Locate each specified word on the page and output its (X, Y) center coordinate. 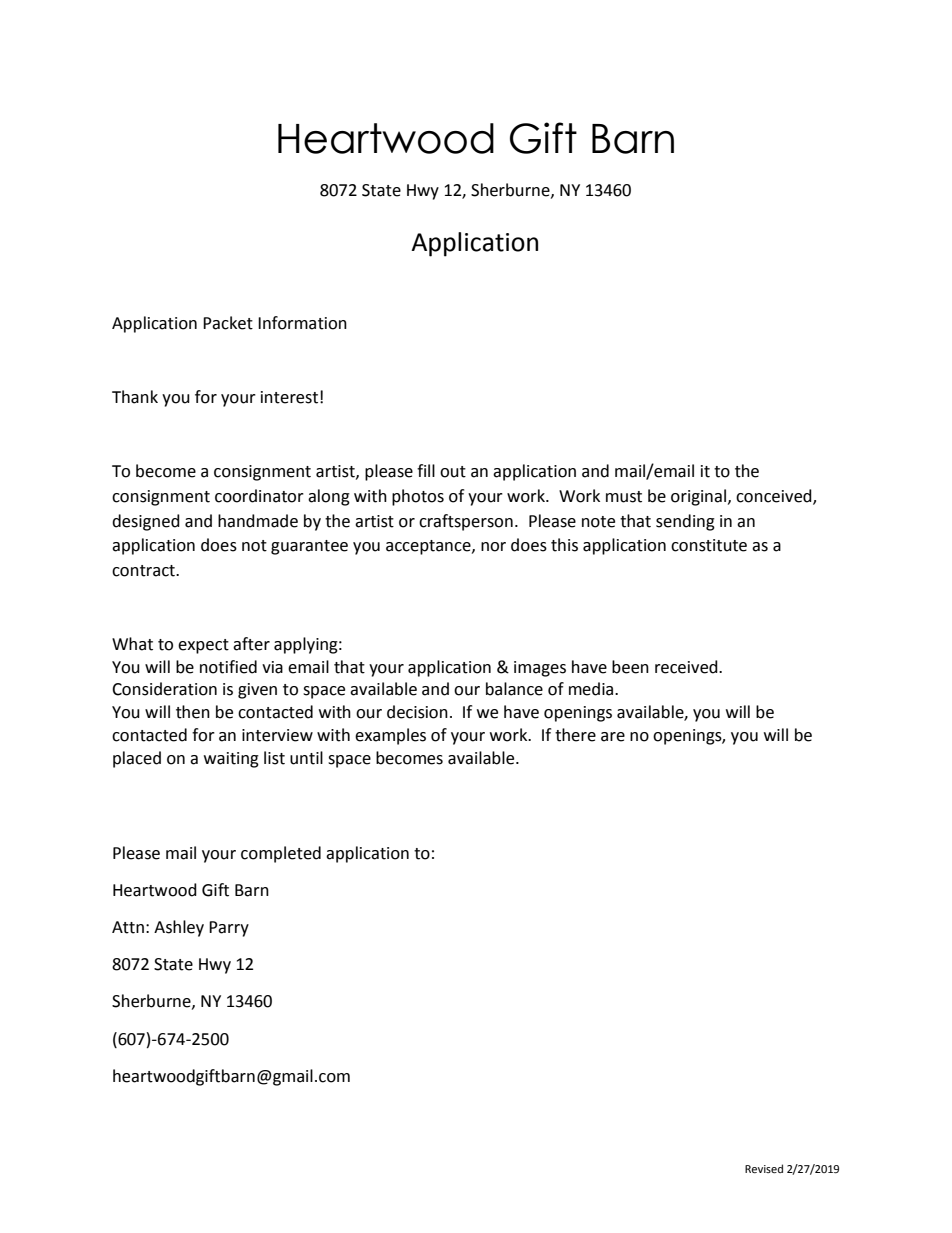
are (613, 737)
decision (417, 712)
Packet (228, 323)
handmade (258, 521)
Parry (229, 929)
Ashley (179, 928)
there (575, 735)
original (698, 497)
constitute (709, 545)
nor (493, 547)
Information (302, 323)
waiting (231, 760)
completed (281, 854)
